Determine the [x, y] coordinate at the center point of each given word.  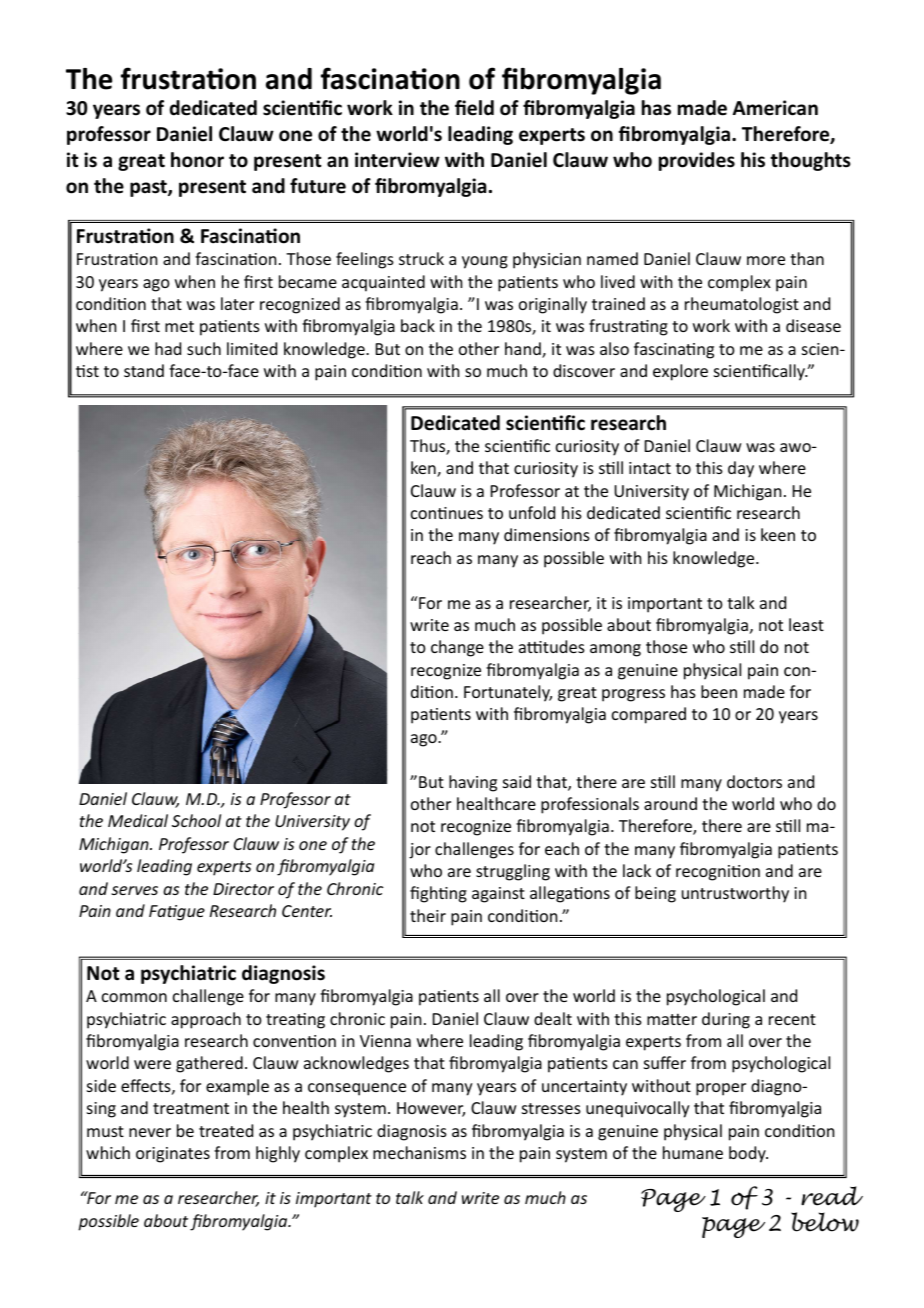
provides [697, 161]
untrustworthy [735, 894]
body [748, 1154]
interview [397, 160]
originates [173, 1155]
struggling [513, 872]
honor [197, 160]
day [741, 469]
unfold [532, 512]
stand [144, 370]
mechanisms [419, 1152]
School [196, 820]
